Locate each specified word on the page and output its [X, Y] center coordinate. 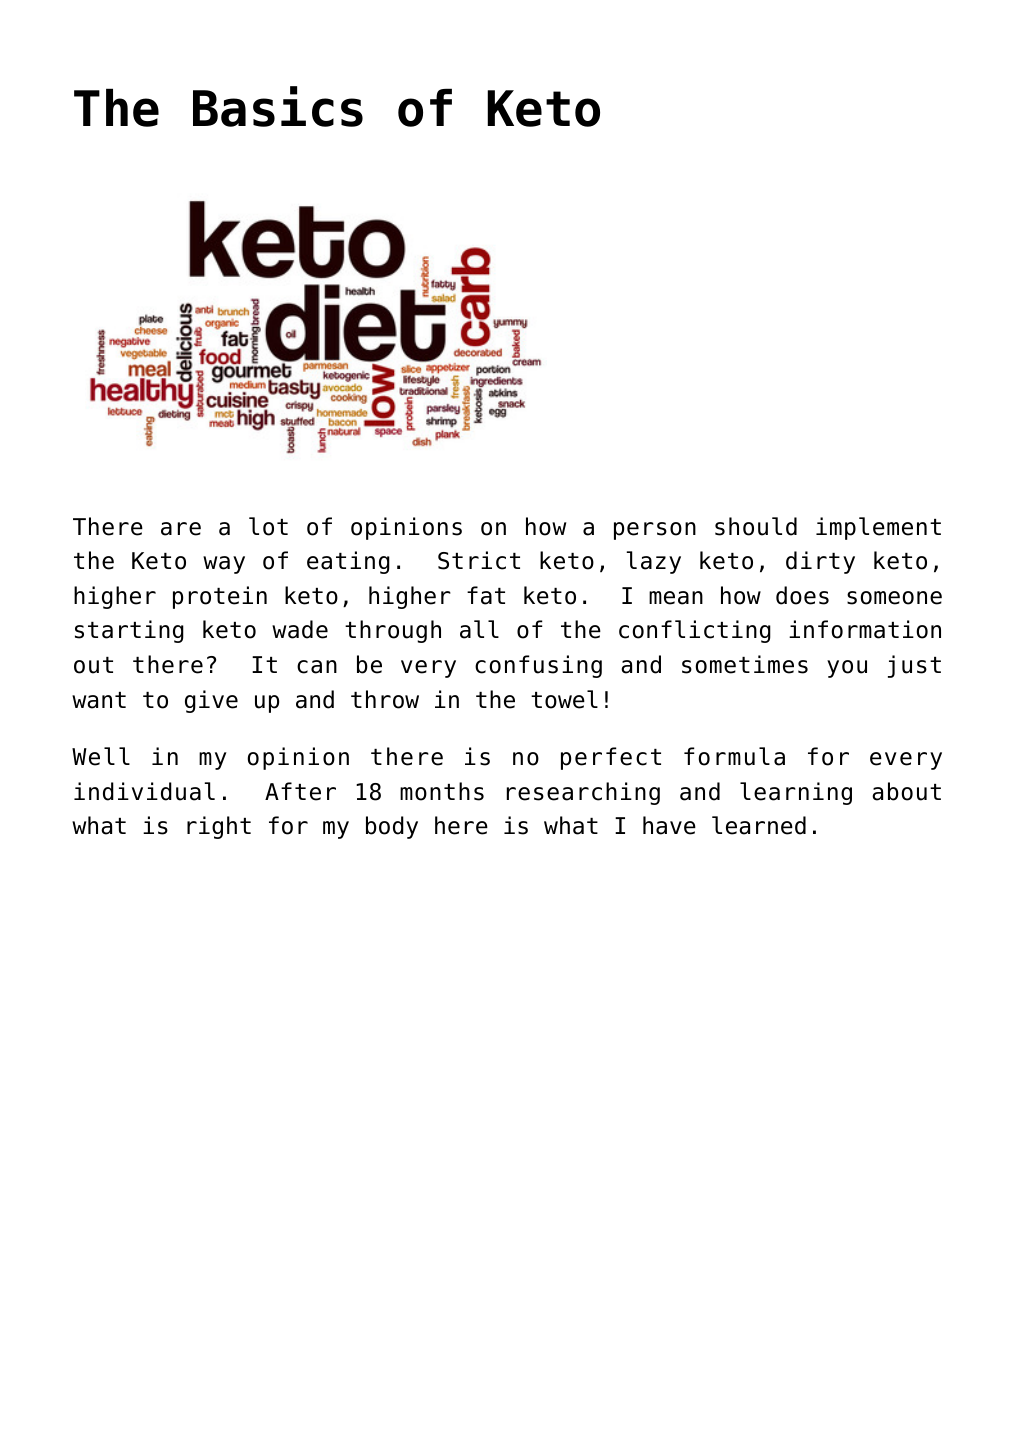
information [865, 629]
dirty [820, 562]
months [442, 791]
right [219, 827]
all [479, 629]
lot [268, 526]
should [756, 526]
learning [796, 793]
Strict [479, 560]
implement [878, 528]
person [655, 531]
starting [129, 631]
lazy [653, 562]
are [181, 529]
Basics [278, 106]
